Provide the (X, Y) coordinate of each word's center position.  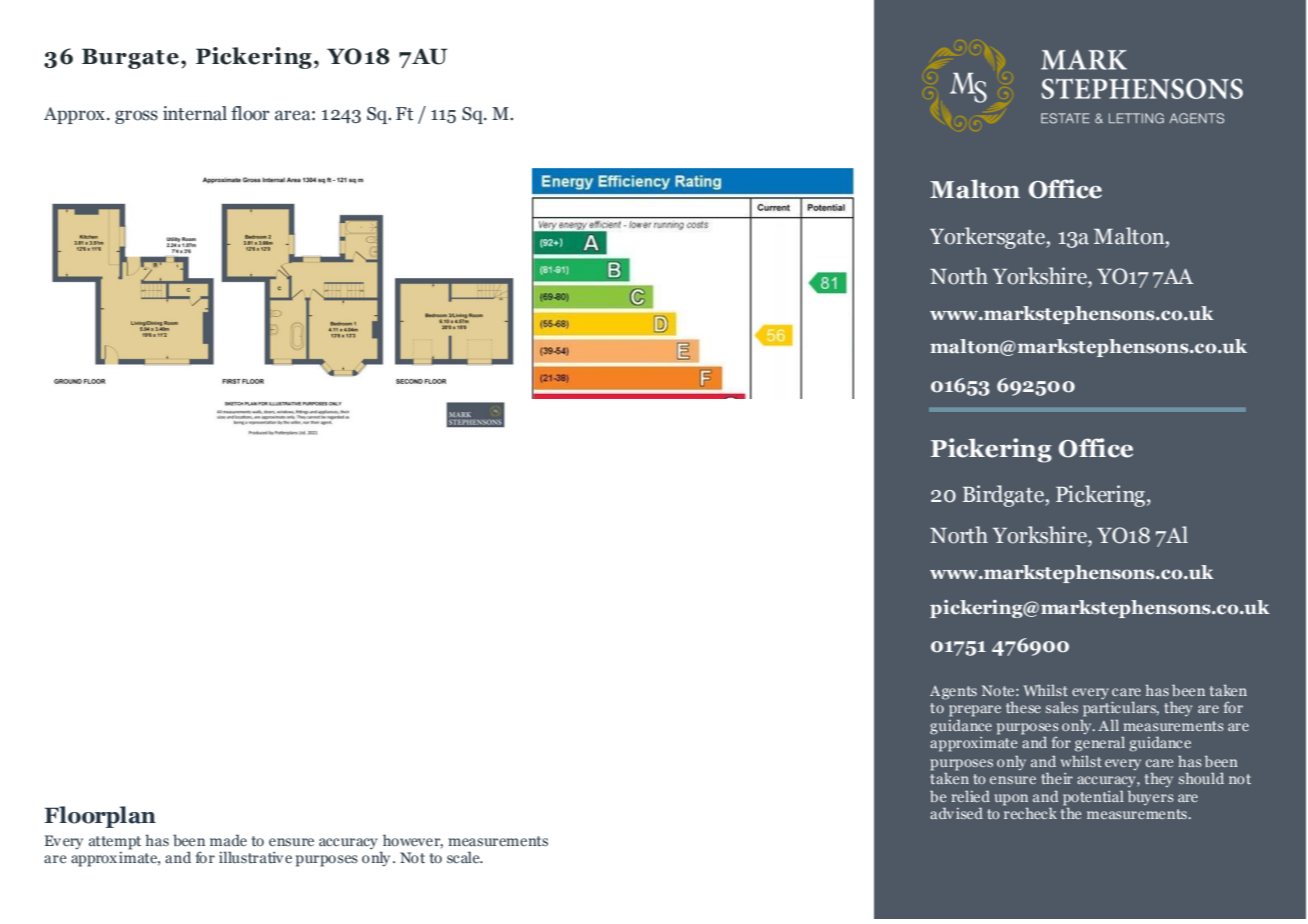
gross (136, 117)
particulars (1121, 709)
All (1108, 725)
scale (464, 857)
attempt (115, 843)
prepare (975, 711)
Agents (953, 693)
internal (195, 113)
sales (1062, 707)
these (1023, 707)
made (228, 840)
